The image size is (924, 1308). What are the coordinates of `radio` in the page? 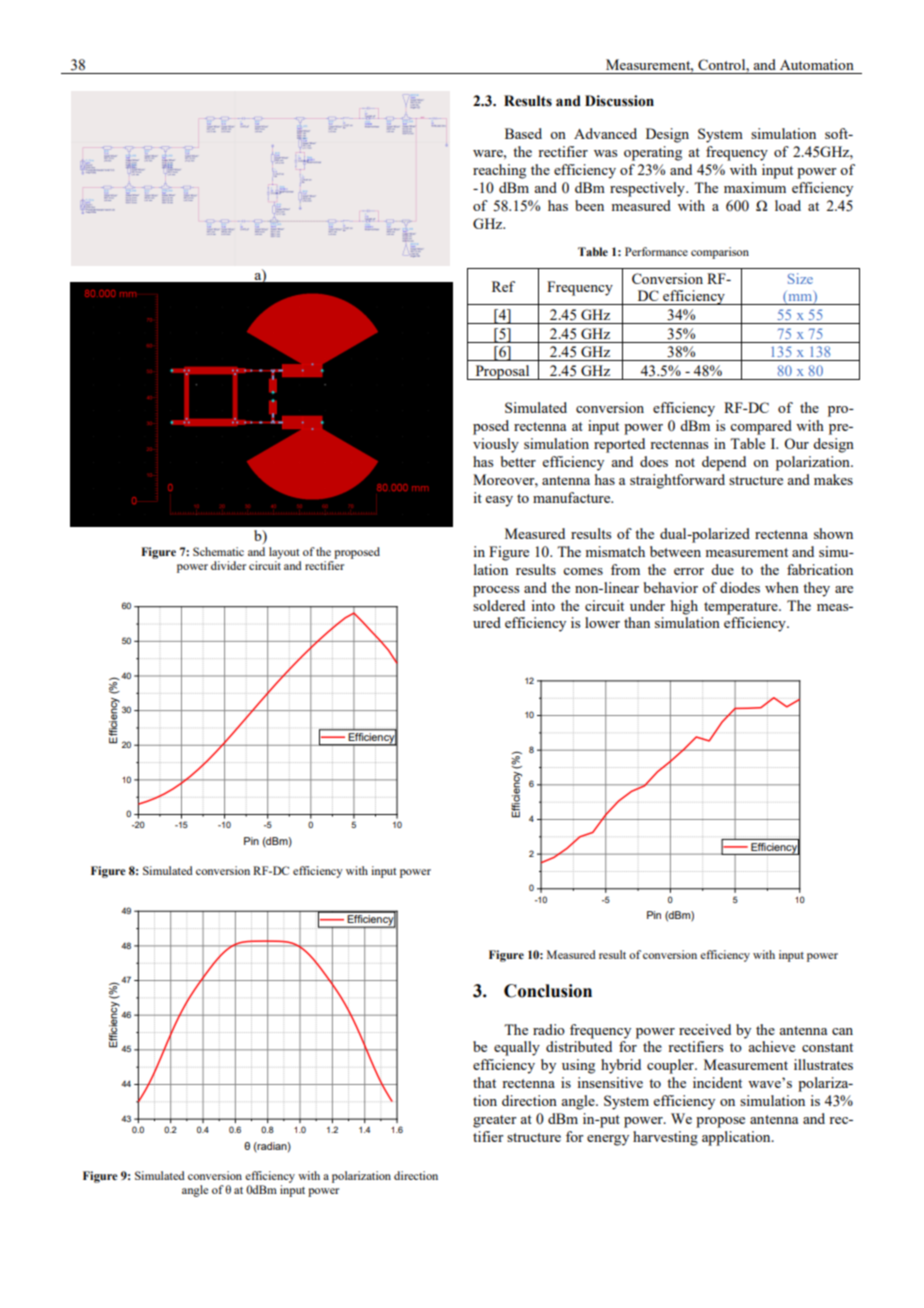 It's located at (549, 1029).
